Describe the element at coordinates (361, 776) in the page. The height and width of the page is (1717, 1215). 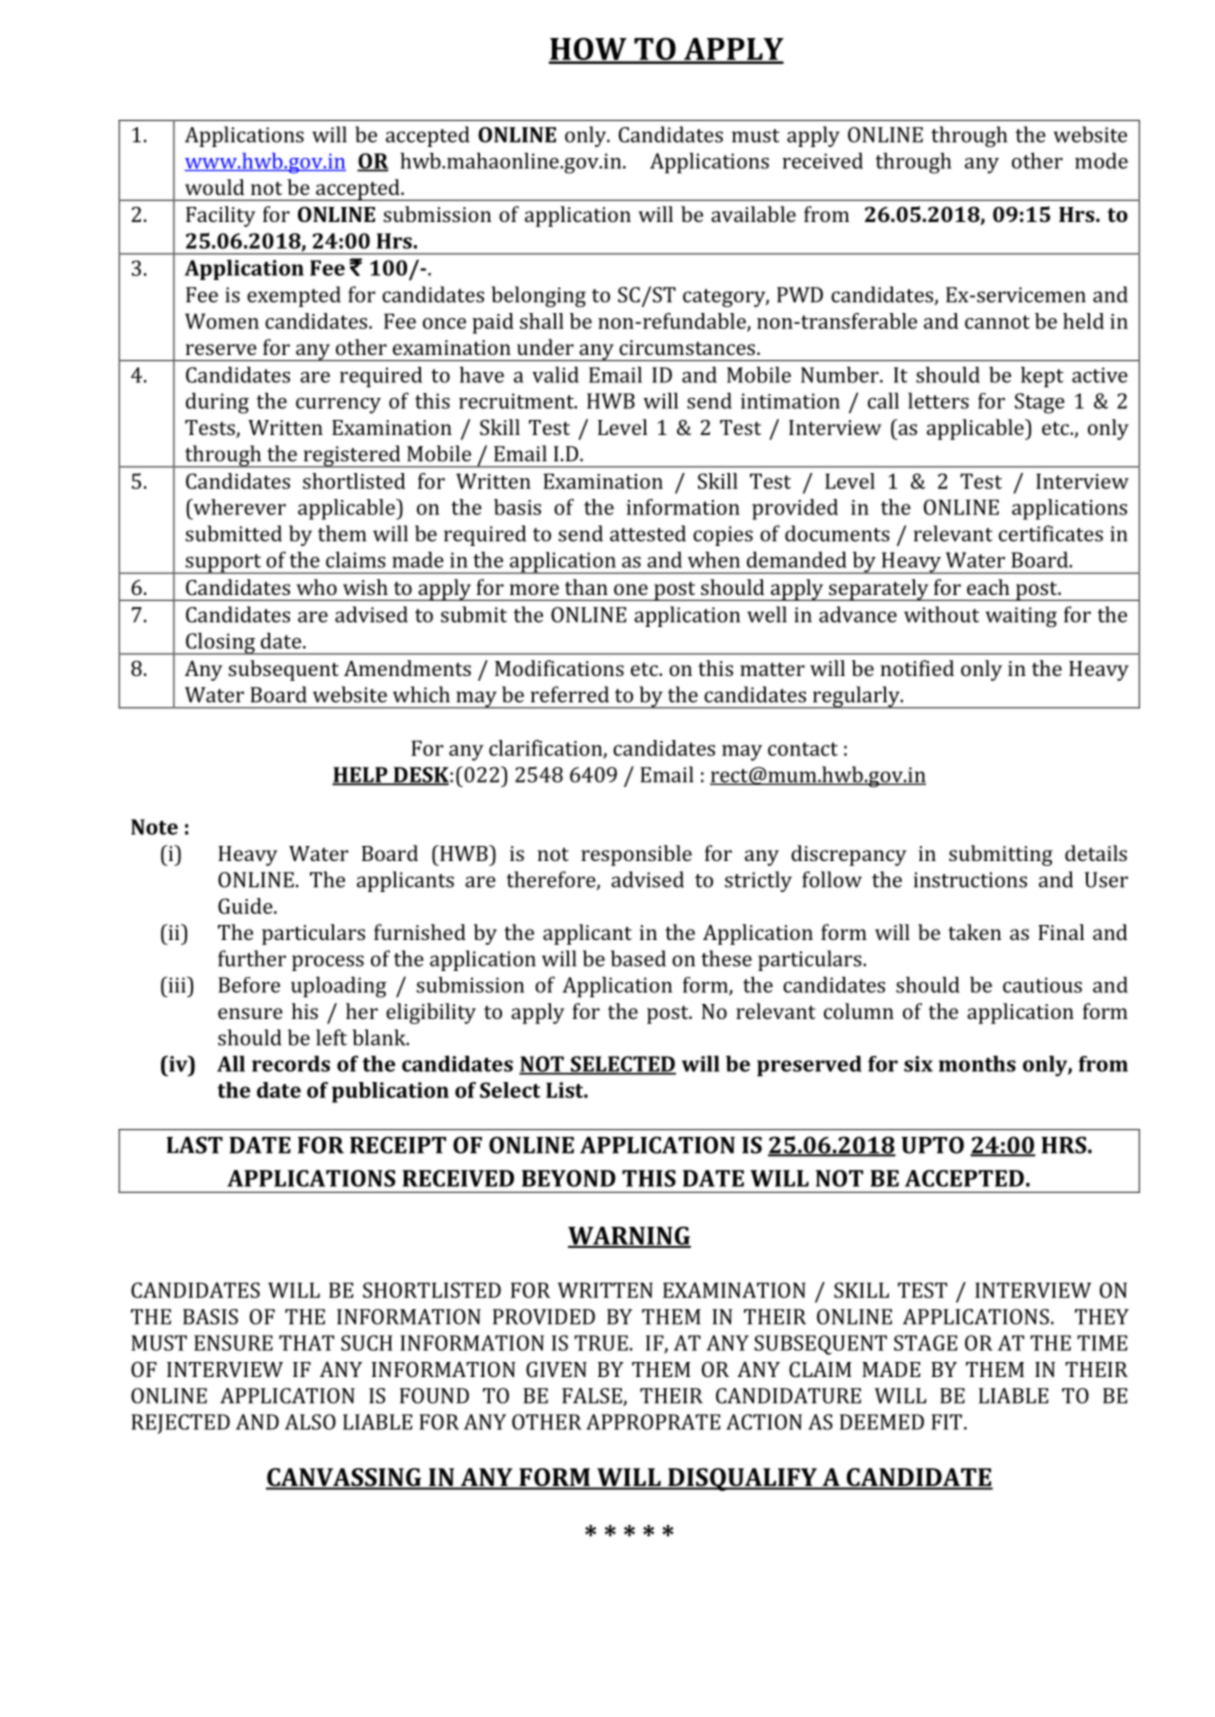
I see `HELP` at that location.
